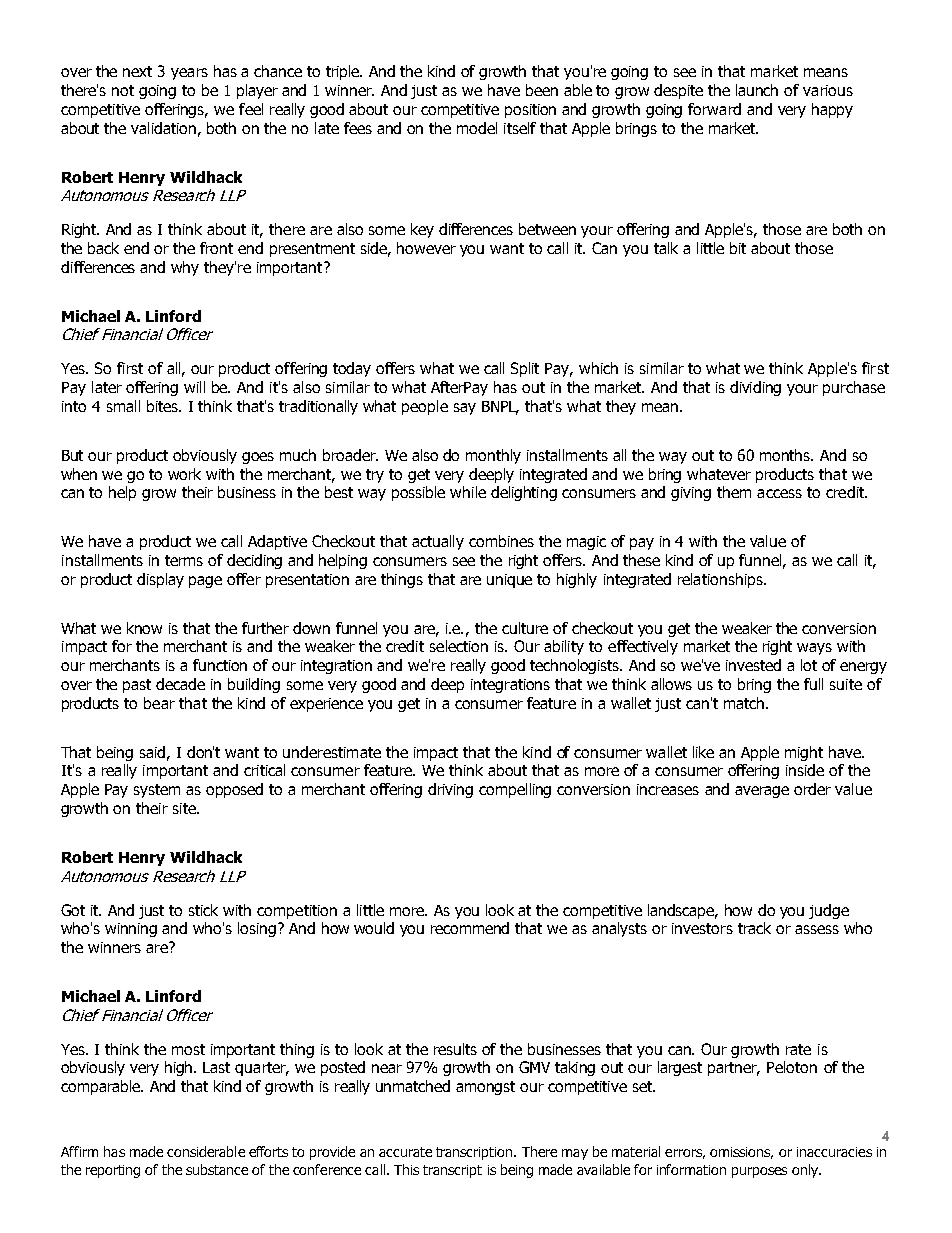  What do you see at coordinates (217, 1169) in the screenshot?
I see `substance` at bounding box center [217, 1169].
